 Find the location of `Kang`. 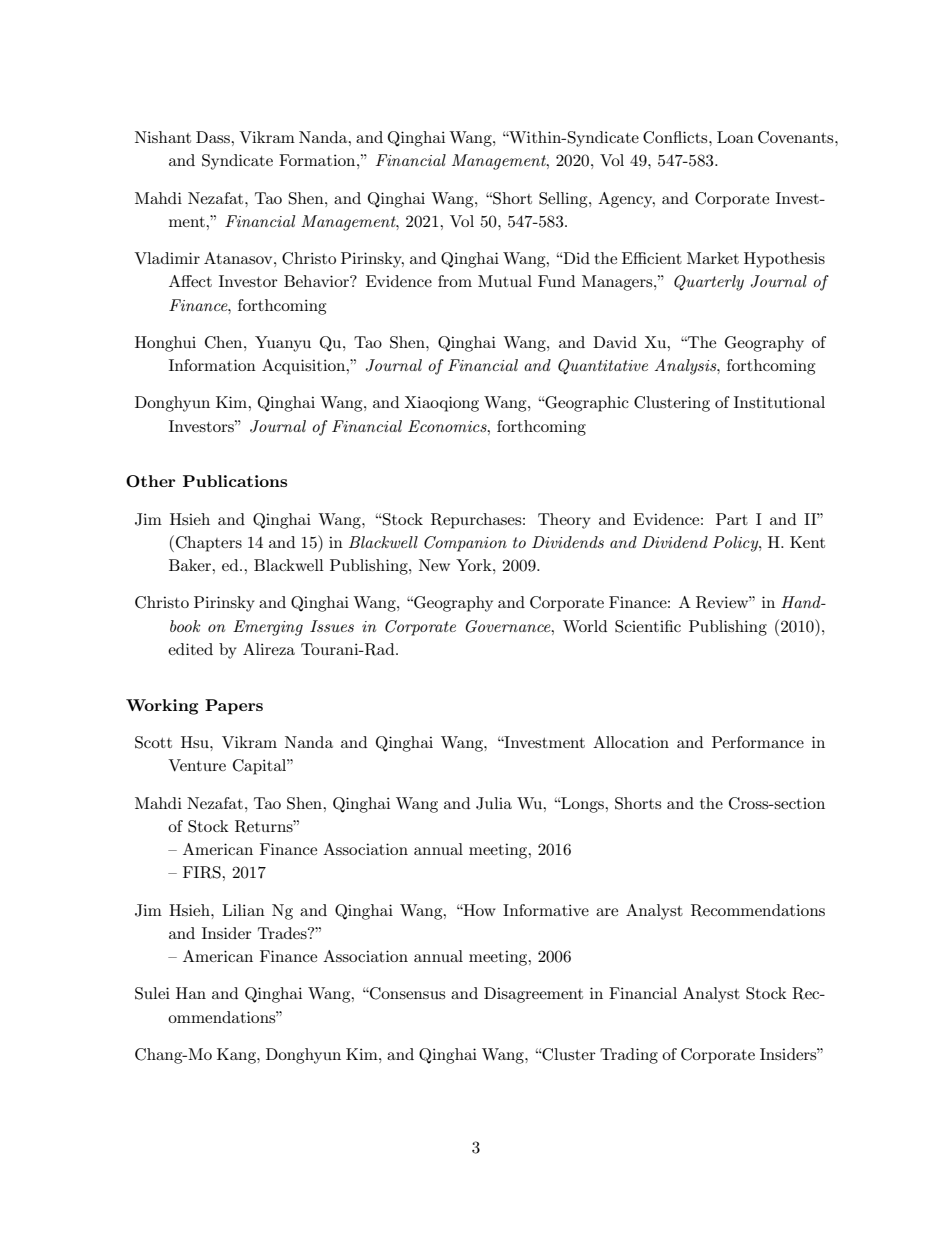

Kang is located at coordinates (237, 1056).
